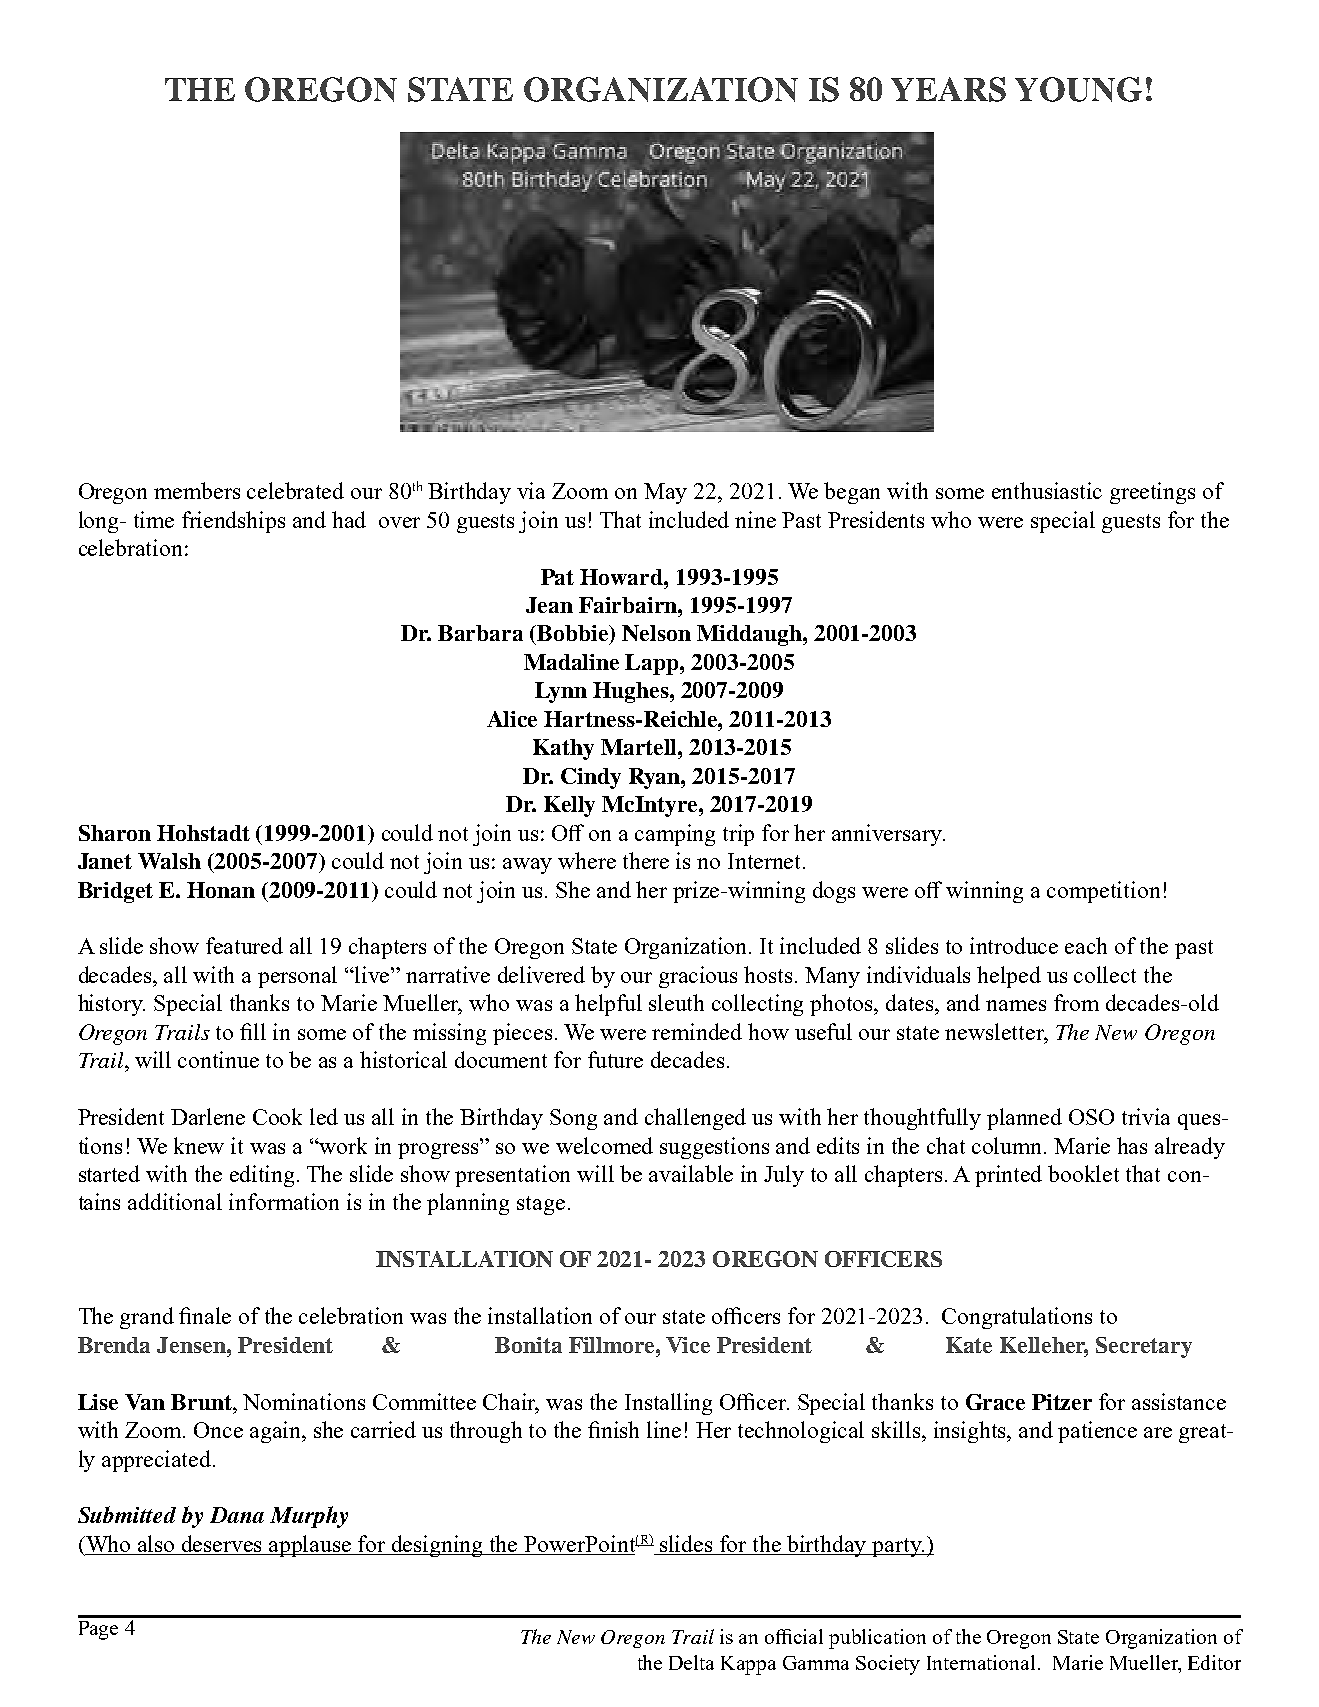 This screenshot has width=1319, height=1707. What do you see at coordinates (233, 522) in the screenshot?
I see `friendships` at bounding box center [233, 522].
